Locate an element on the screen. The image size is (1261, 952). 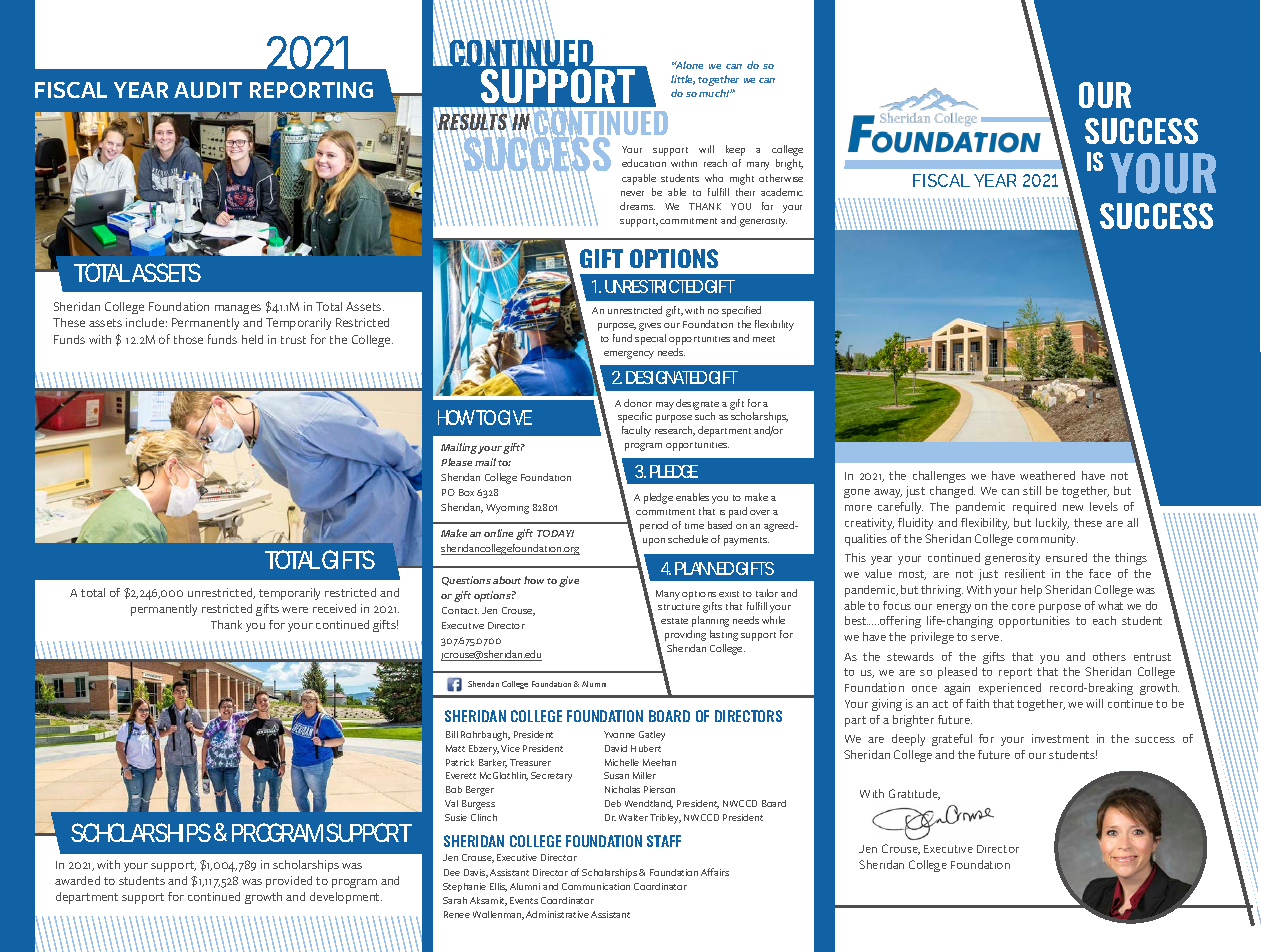
meet is located at coordinates (764, 339).
